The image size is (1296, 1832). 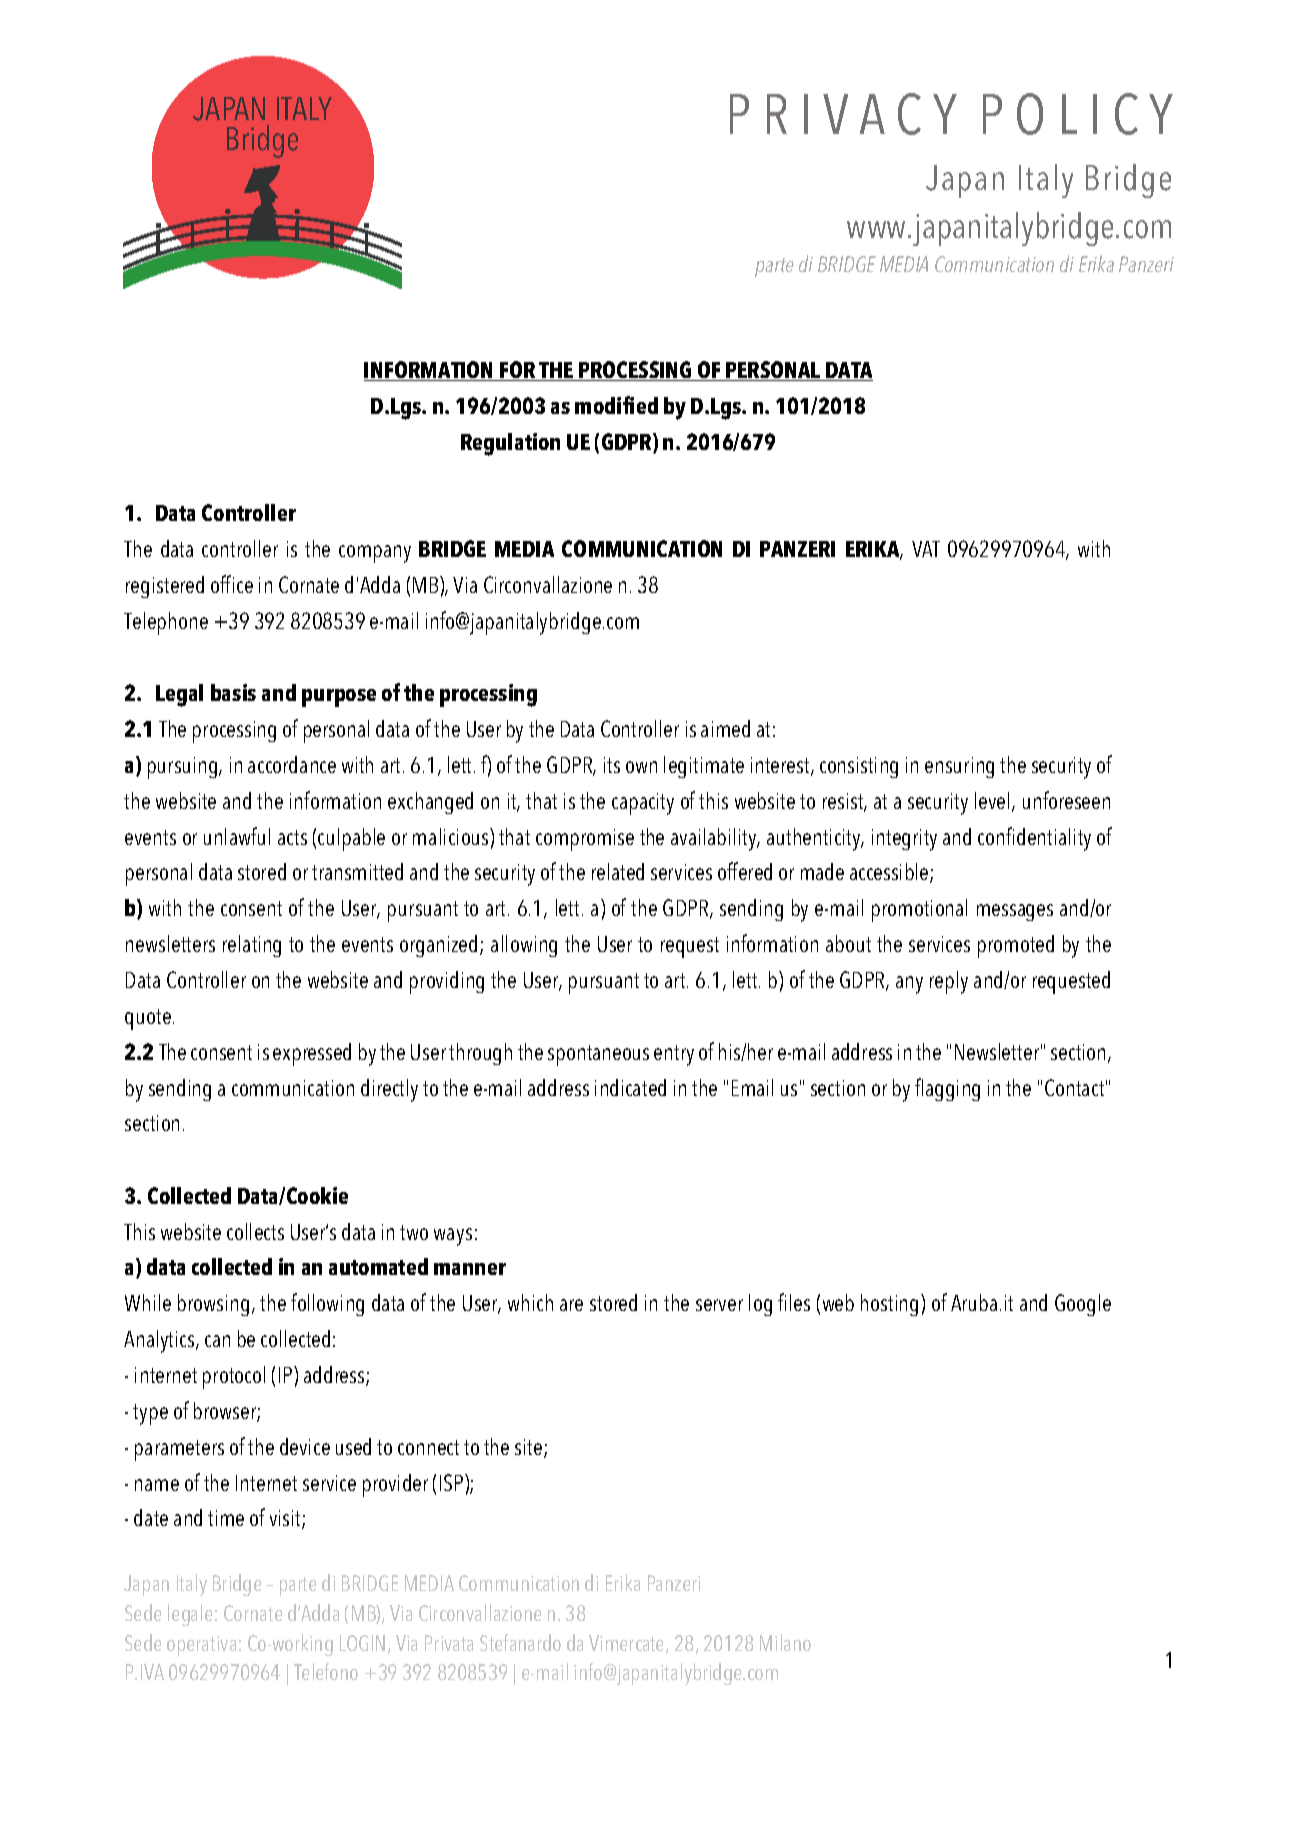 What do you see at coordinates (785, 1642) in the screenshot?
I see `Milano` at bounding box center [785, 1642].
